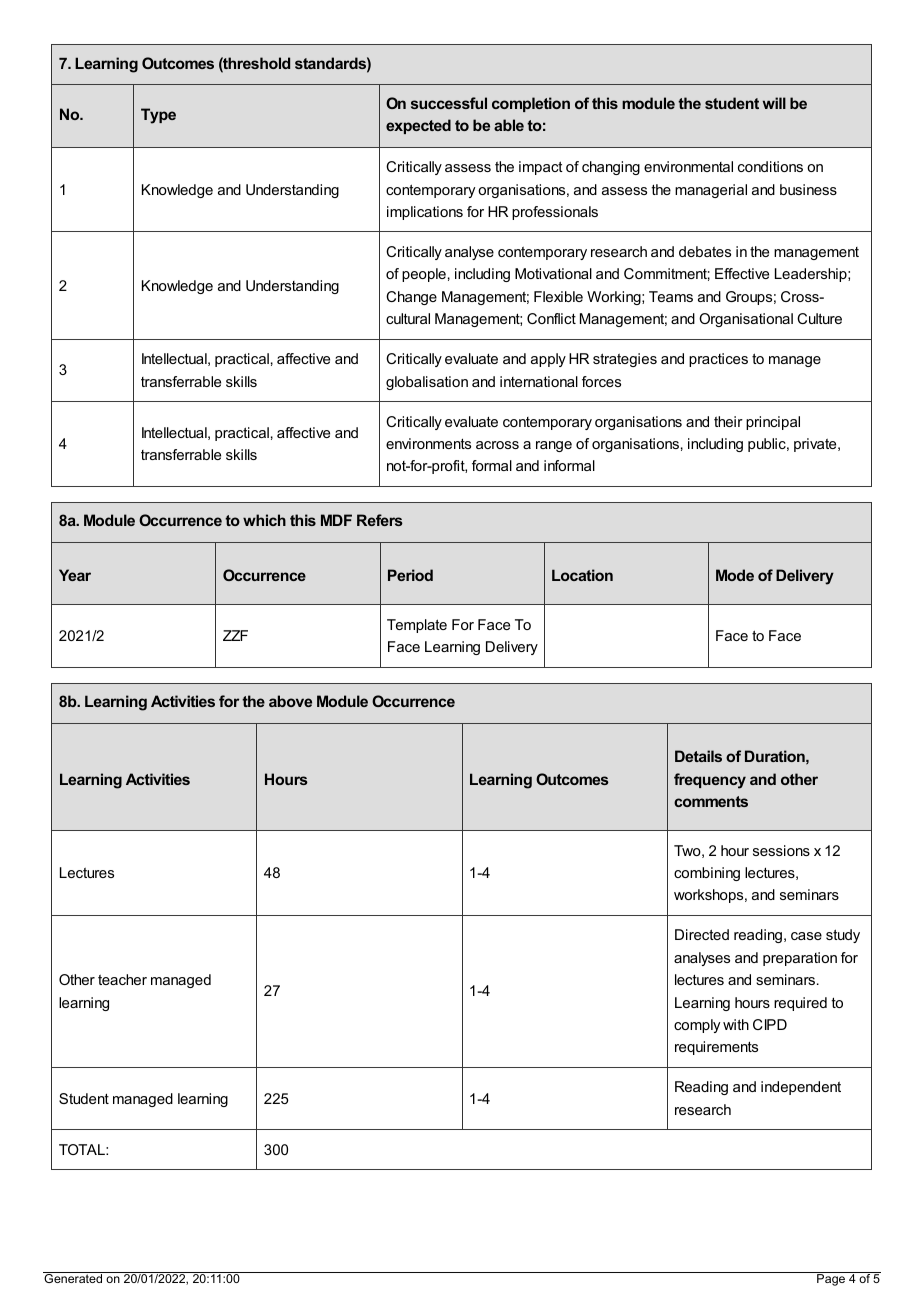  What do you see at coordinates (770, 166) in the document?
I see `conditions` at bounding box center [770, 166].
